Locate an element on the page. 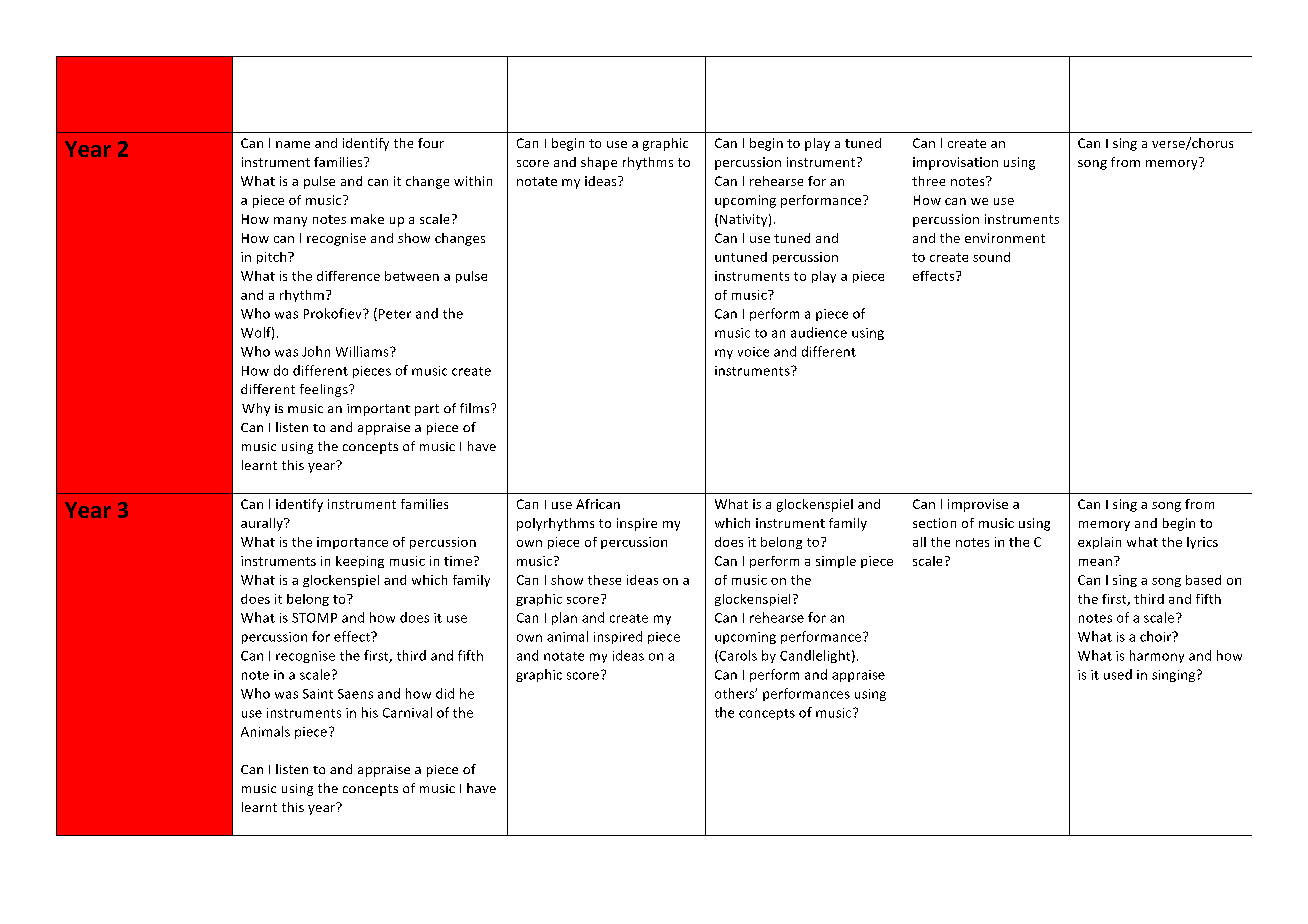 Image resolution: width=1308 pixels, height=924 pixels. four is located at coordinates (431, 143).
